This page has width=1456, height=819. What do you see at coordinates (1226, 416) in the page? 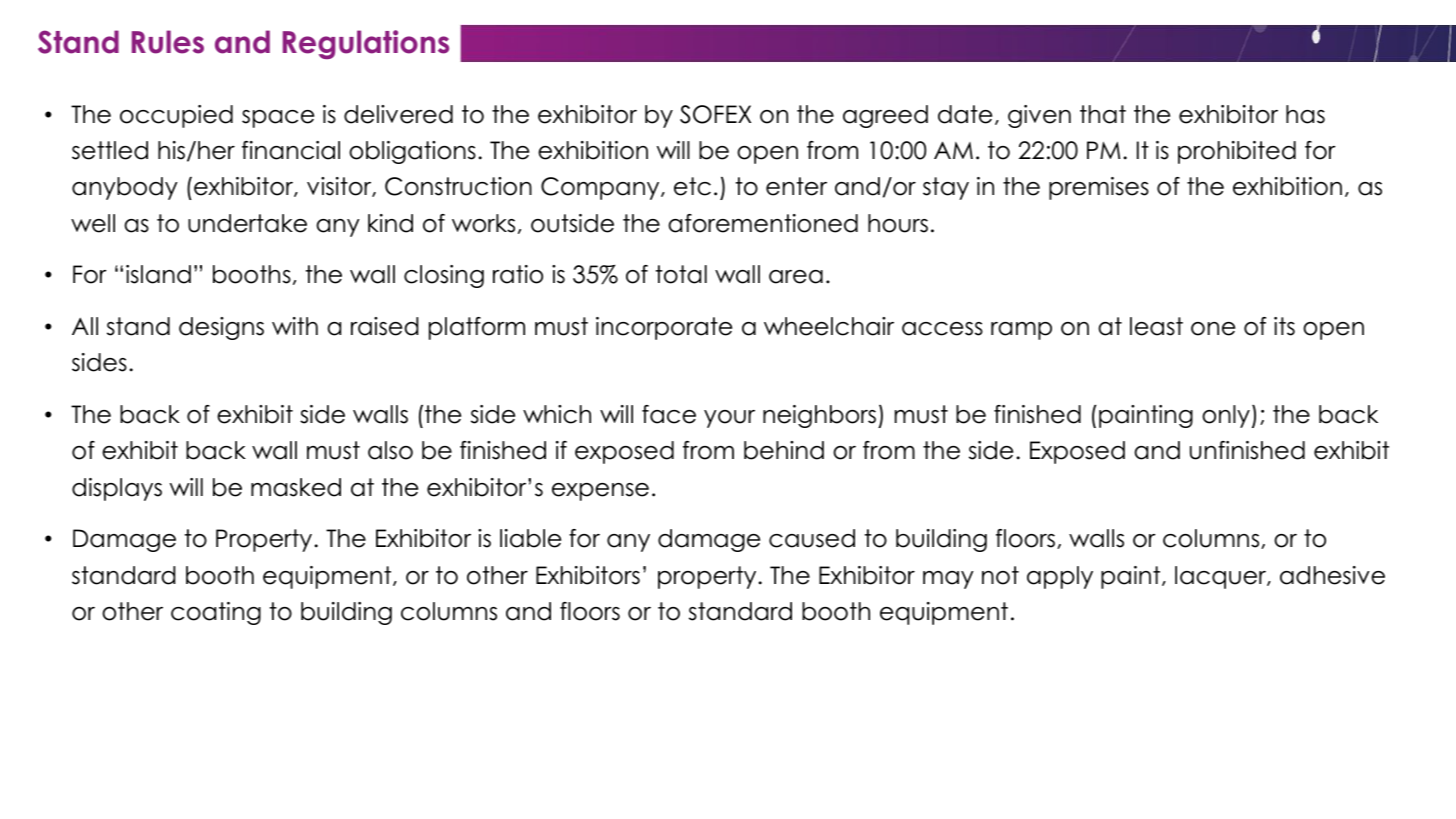
I see `only` at bounding box center [1226, 416].
